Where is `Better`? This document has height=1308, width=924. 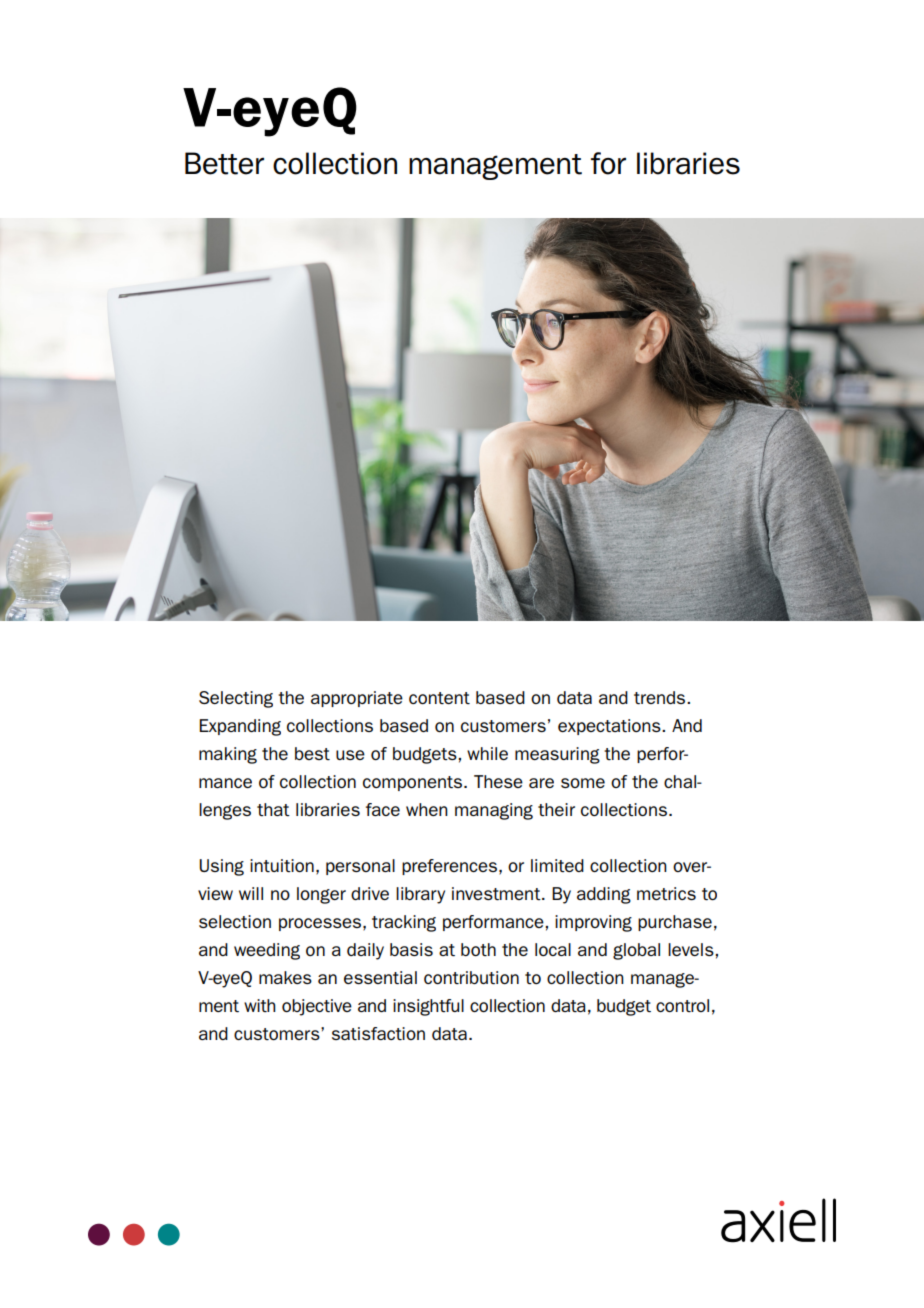 Better is located at coordinates (224, 163).
